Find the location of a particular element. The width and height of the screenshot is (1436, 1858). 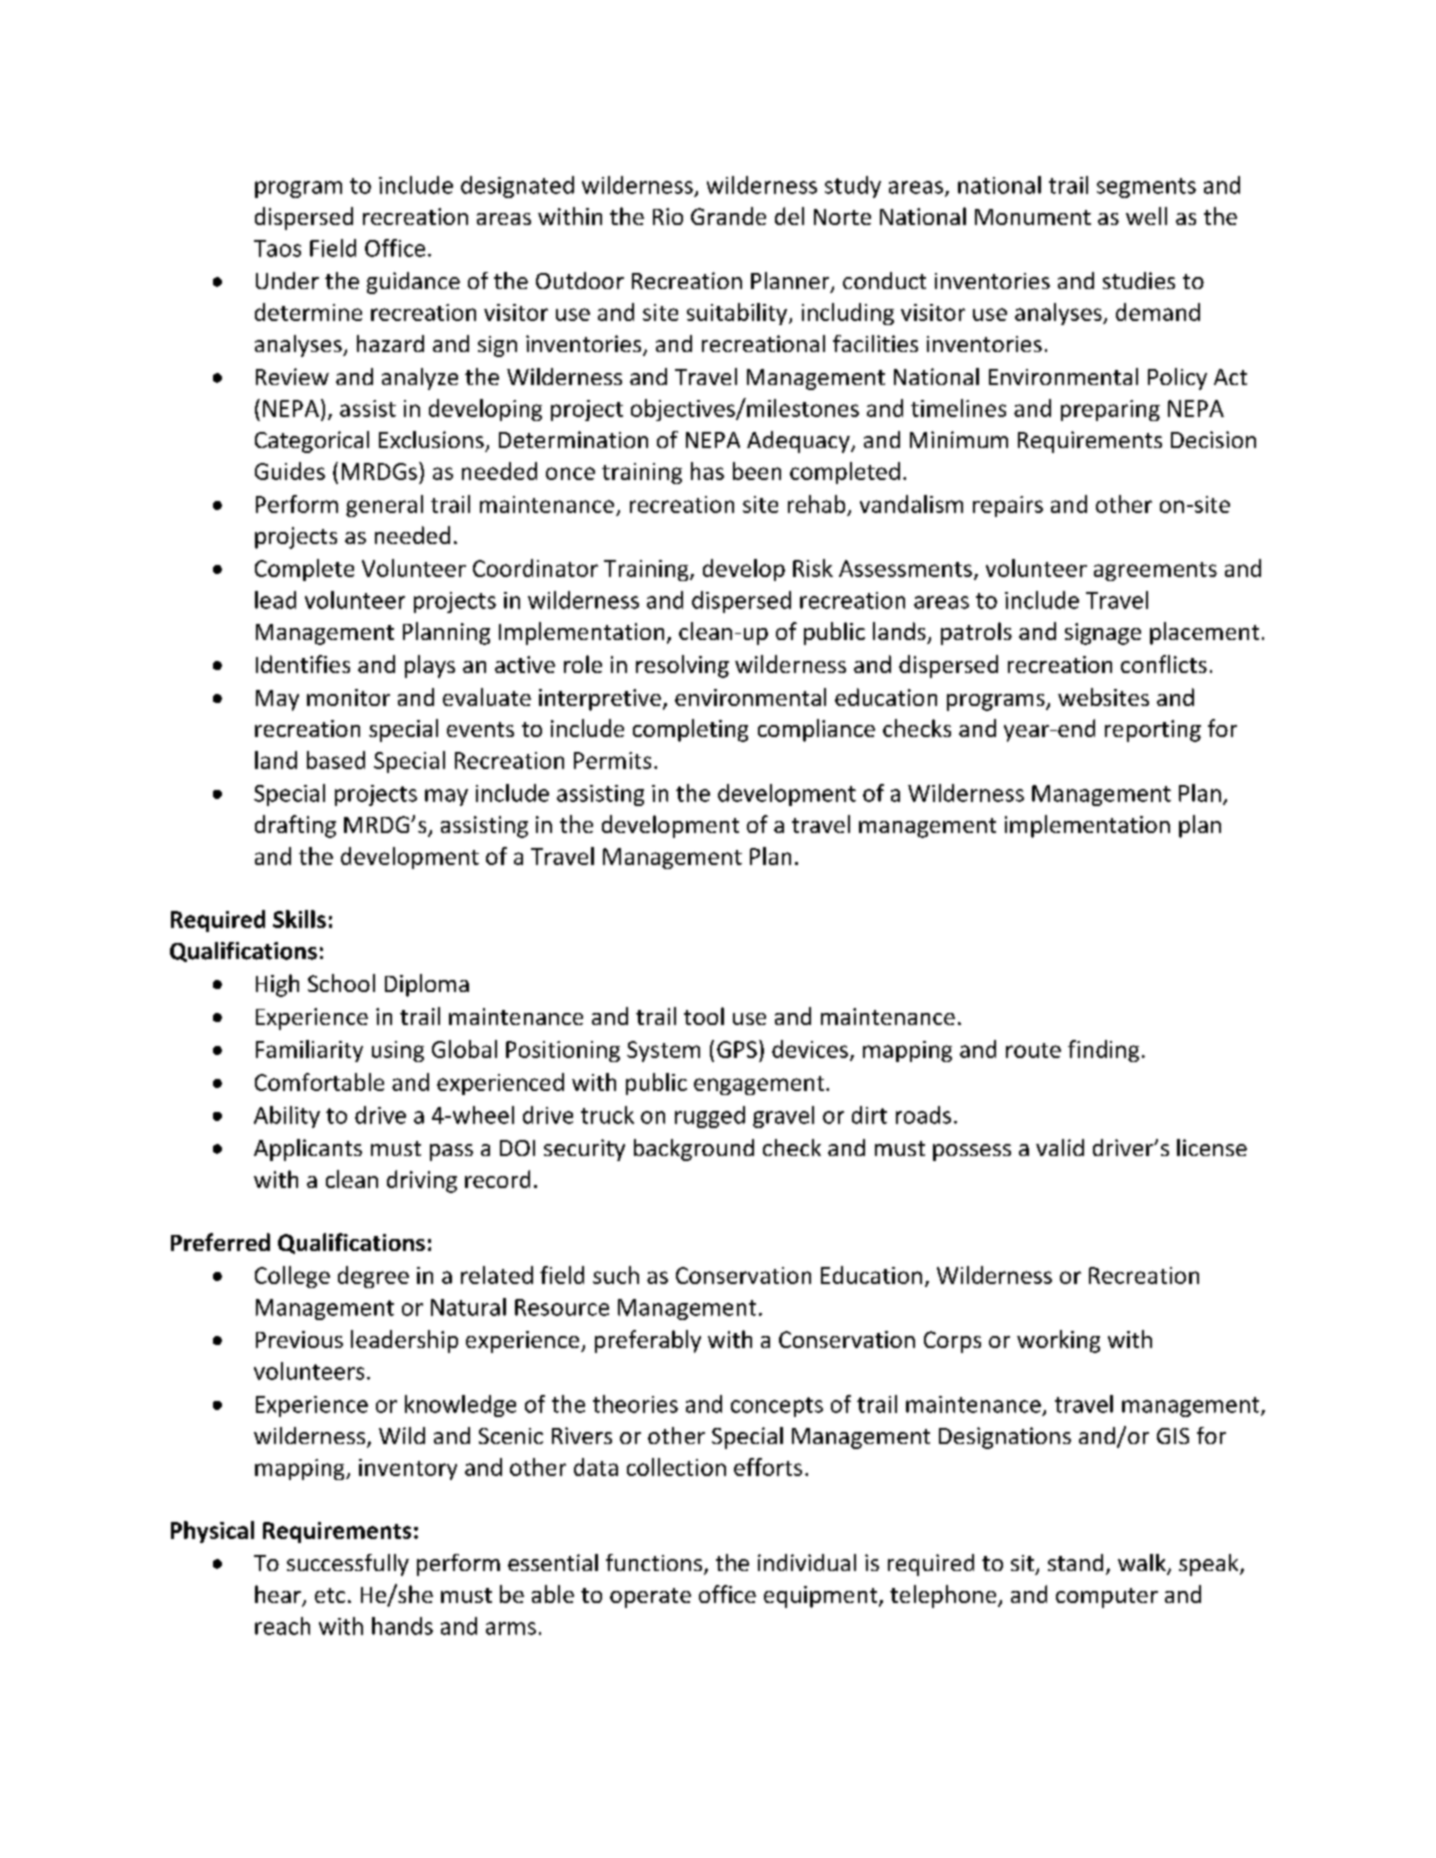

well is located at coordinates (1146, 216).
